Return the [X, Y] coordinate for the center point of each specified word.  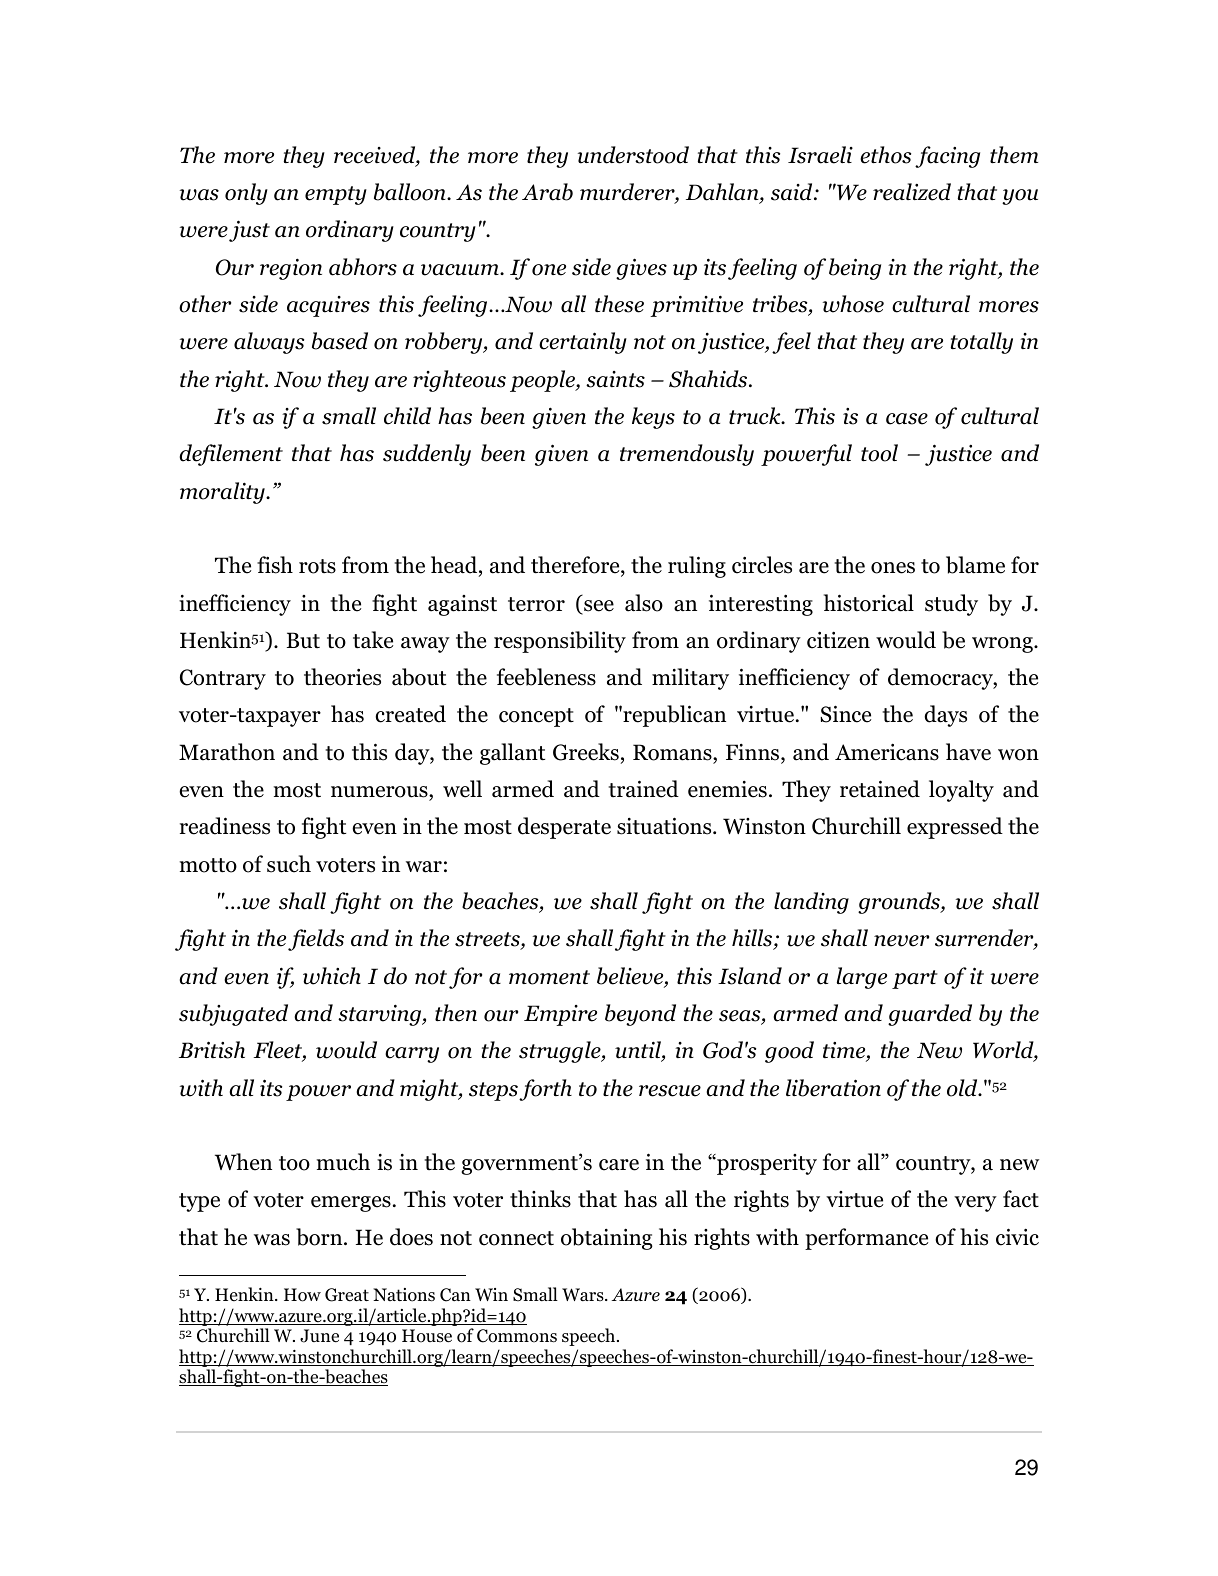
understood [633, 155]
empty [336, 195]
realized [912, 192]
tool [879, 453]
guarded [930, 1015]
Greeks [586, 752]
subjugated [233, 1015]
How [302, 1295]
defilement [231, 455]
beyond [640, 1015]
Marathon [227, 752]
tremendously [687, 455]
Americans [887, 752]
